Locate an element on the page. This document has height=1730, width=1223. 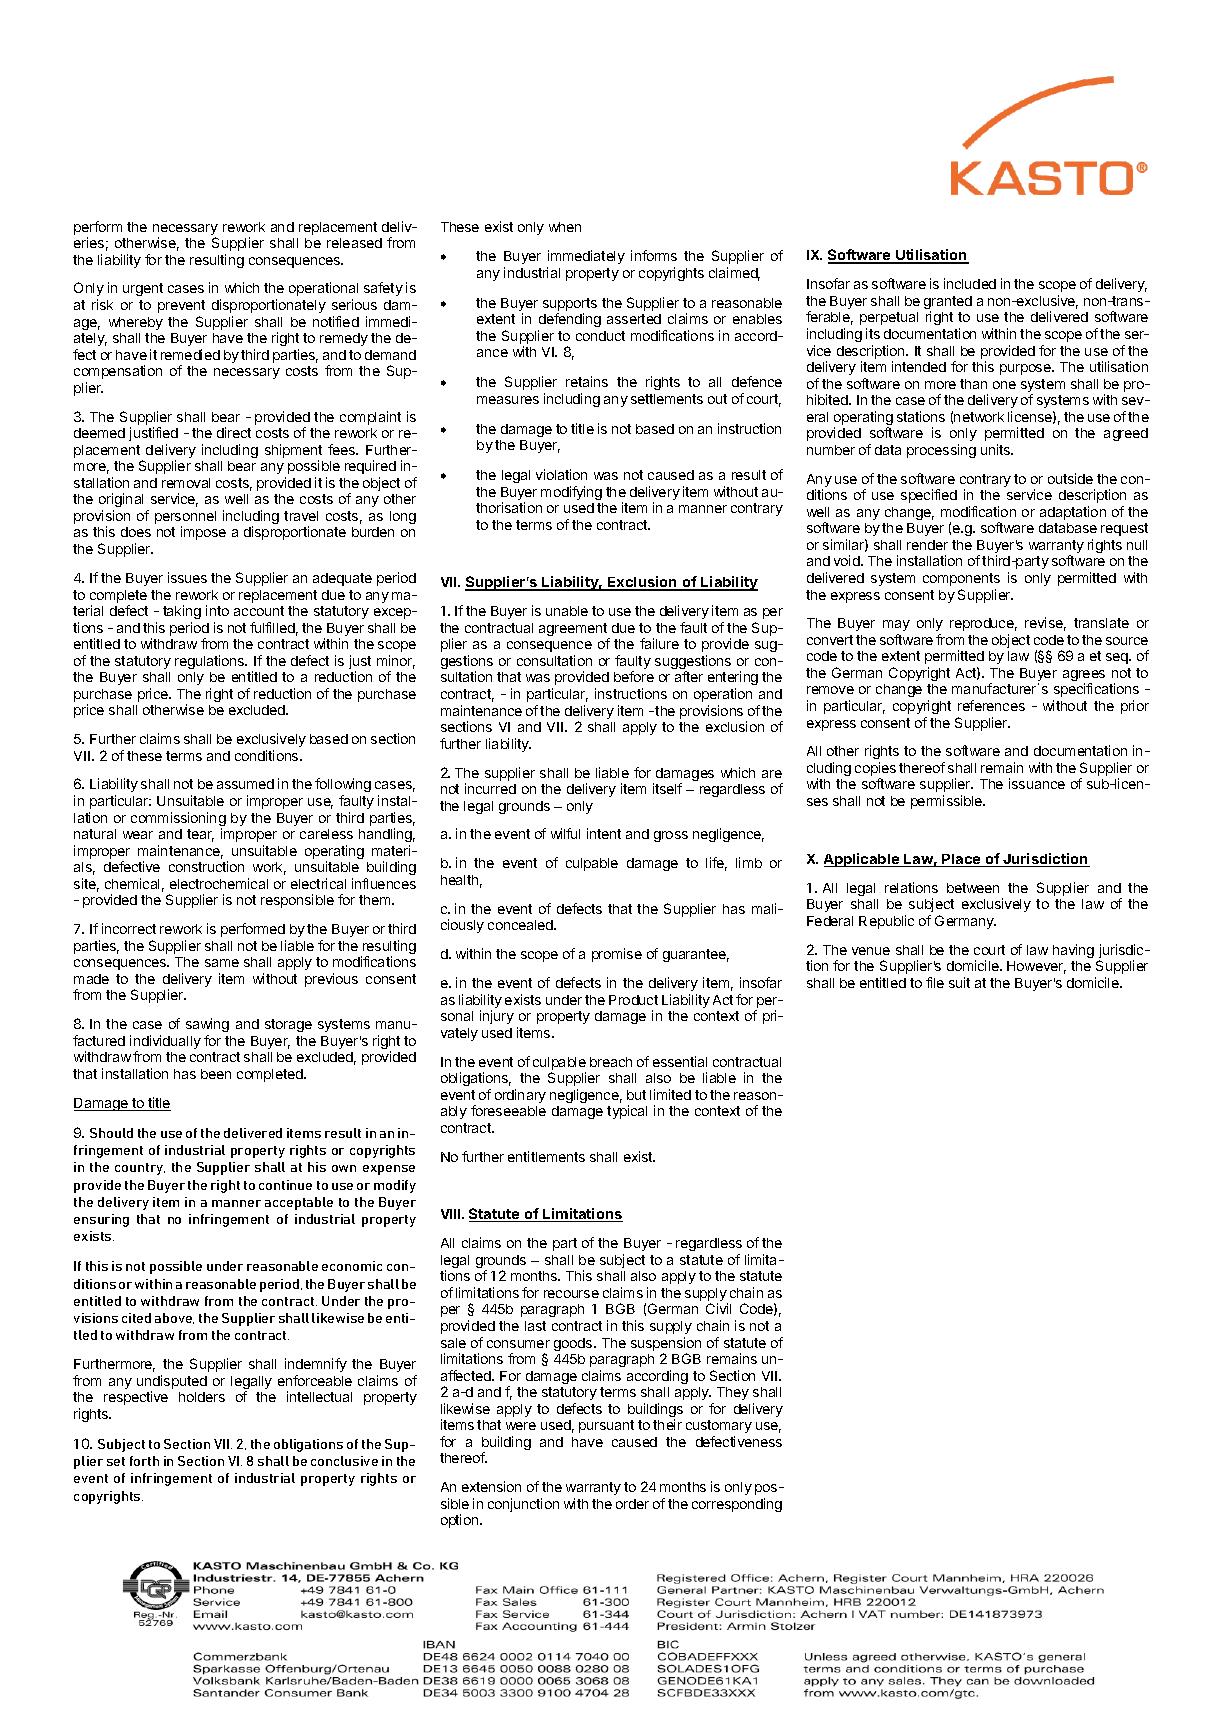
before is located at coordinates (634, 676).
